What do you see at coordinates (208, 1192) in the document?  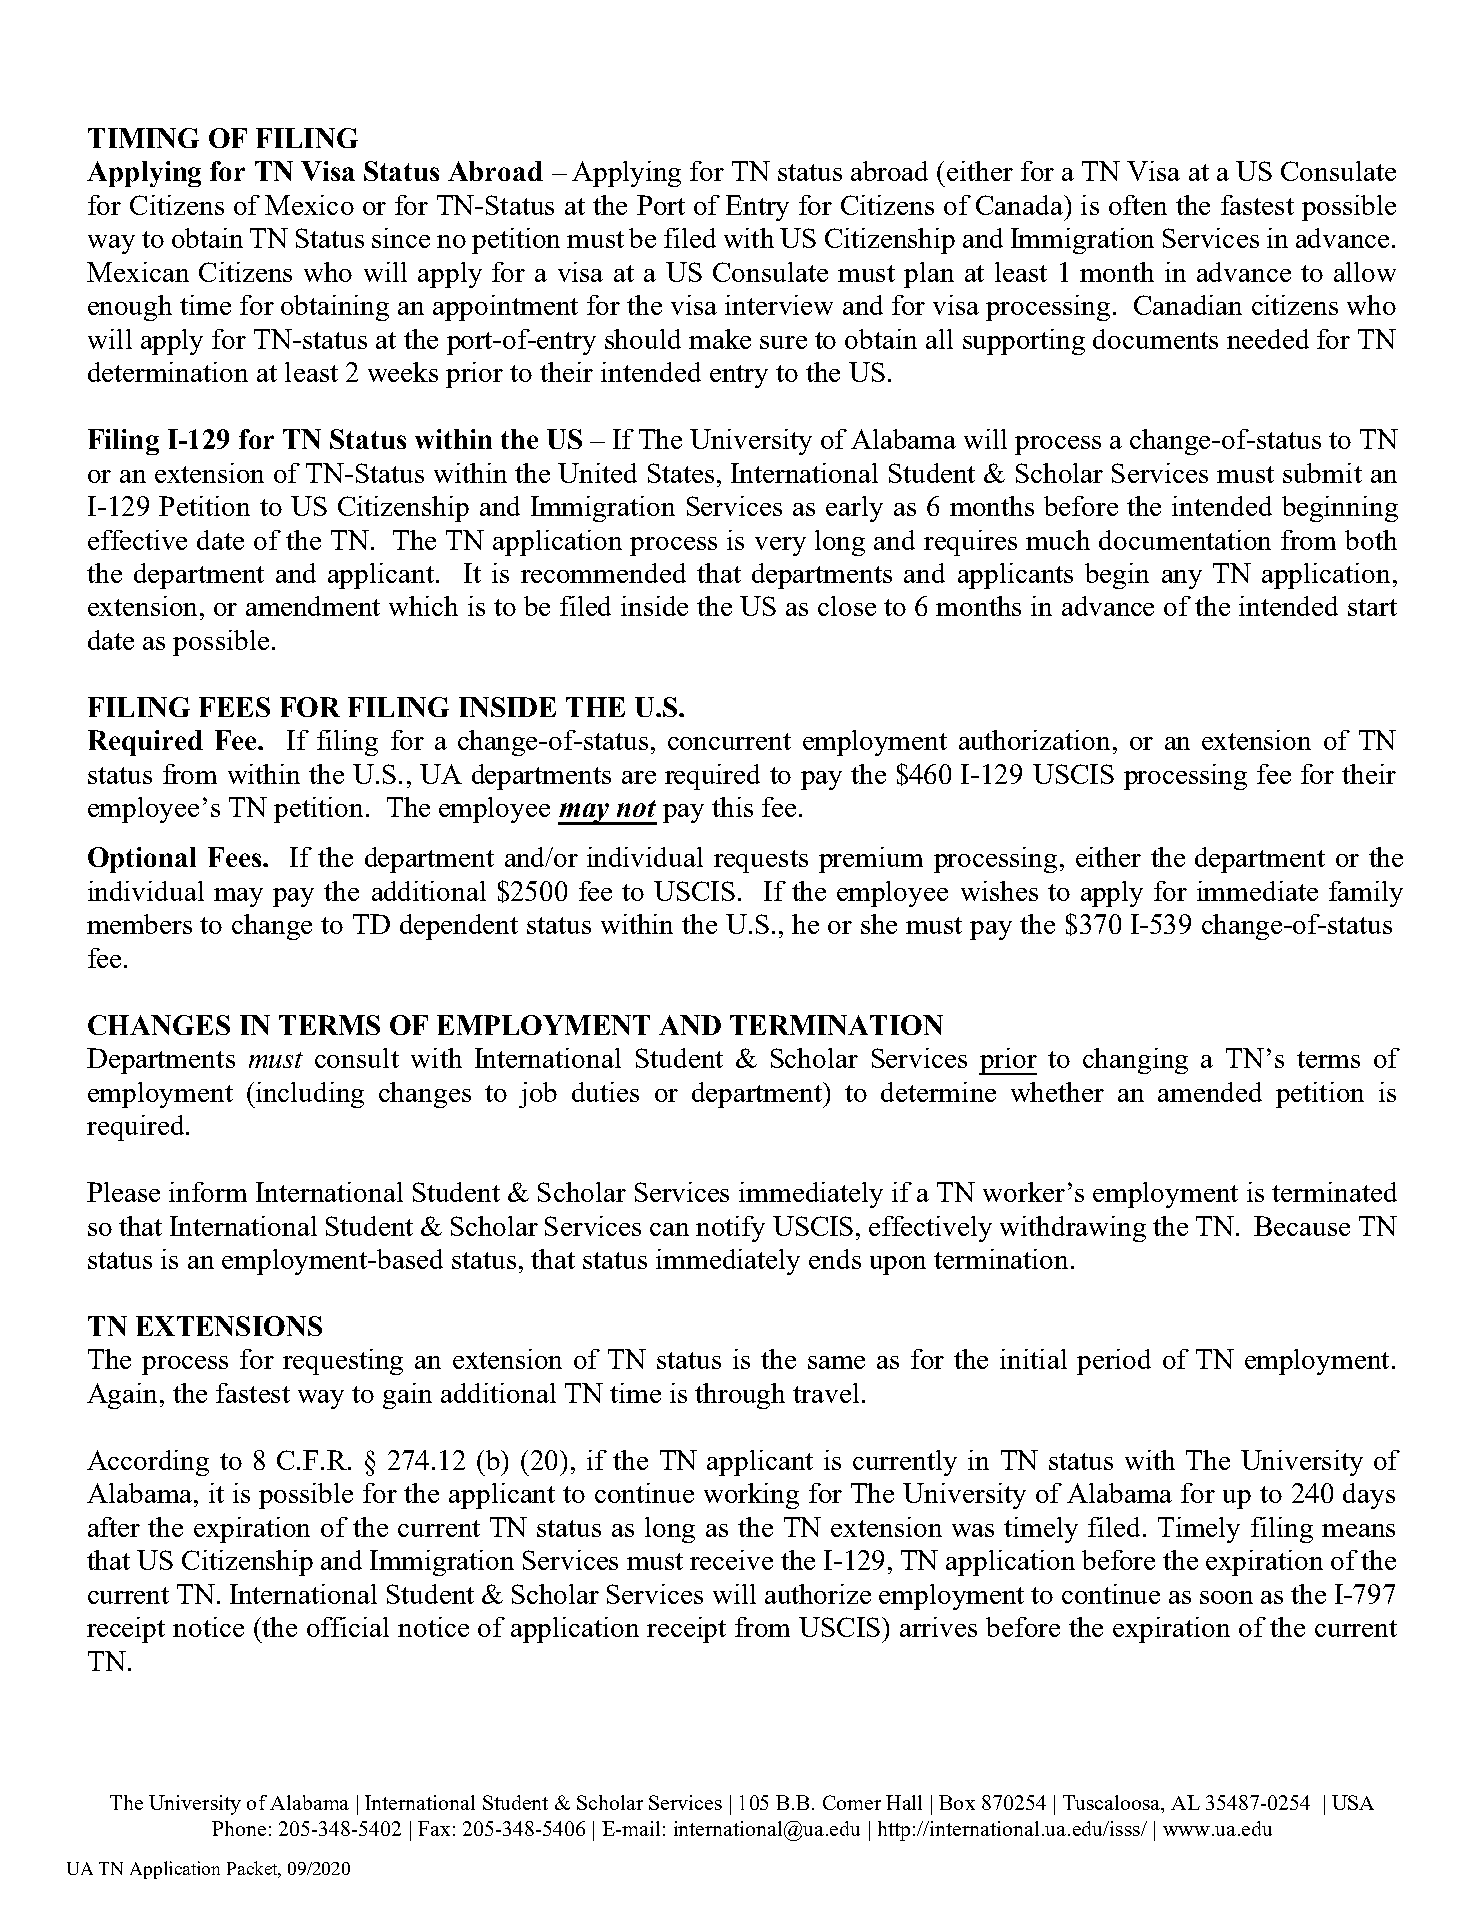 I see `inform` at bounding box center [208, 1192].
